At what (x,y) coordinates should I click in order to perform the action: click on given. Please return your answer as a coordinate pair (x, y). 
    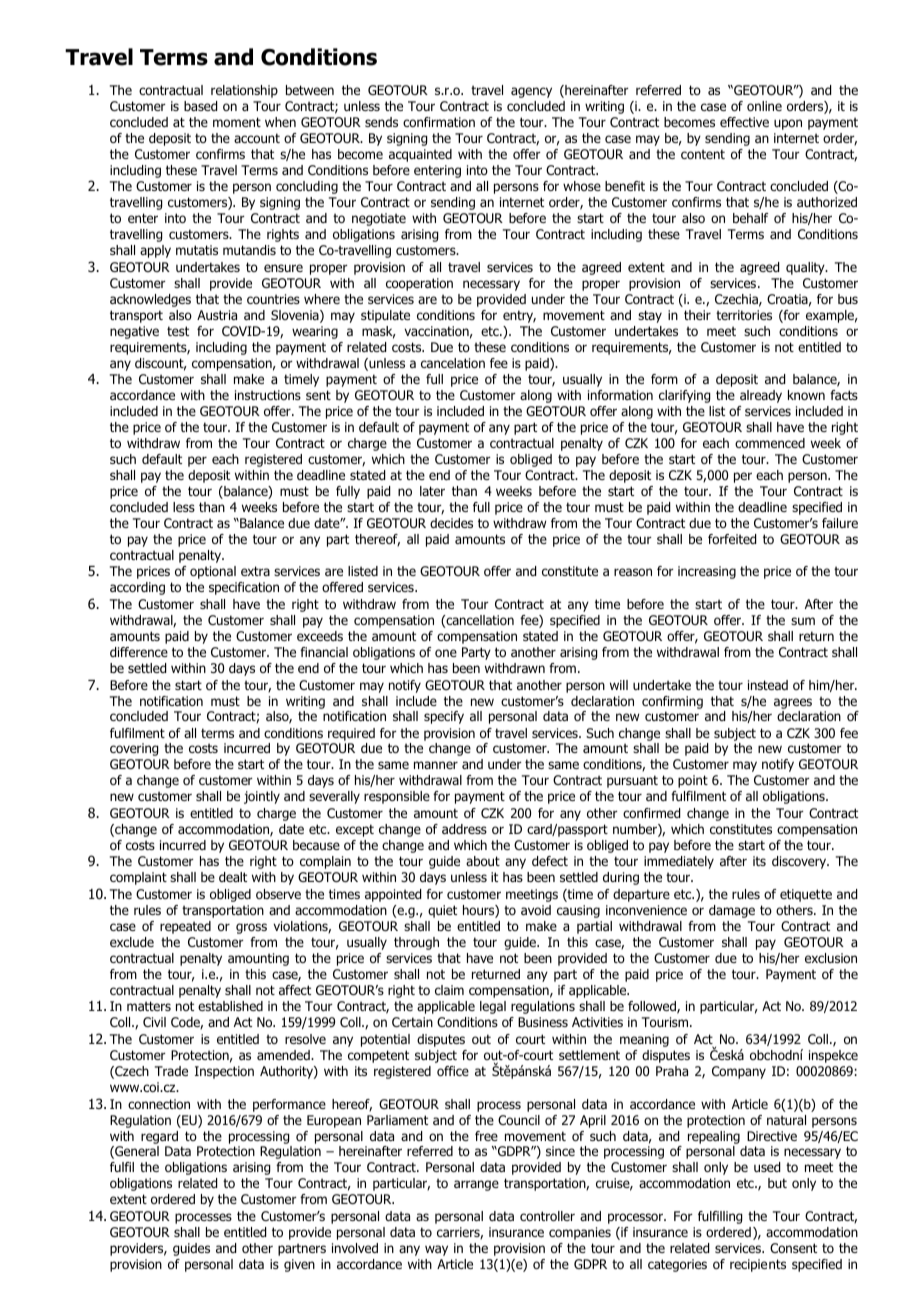
    Looking at the image, I should click on (299, 1265).
